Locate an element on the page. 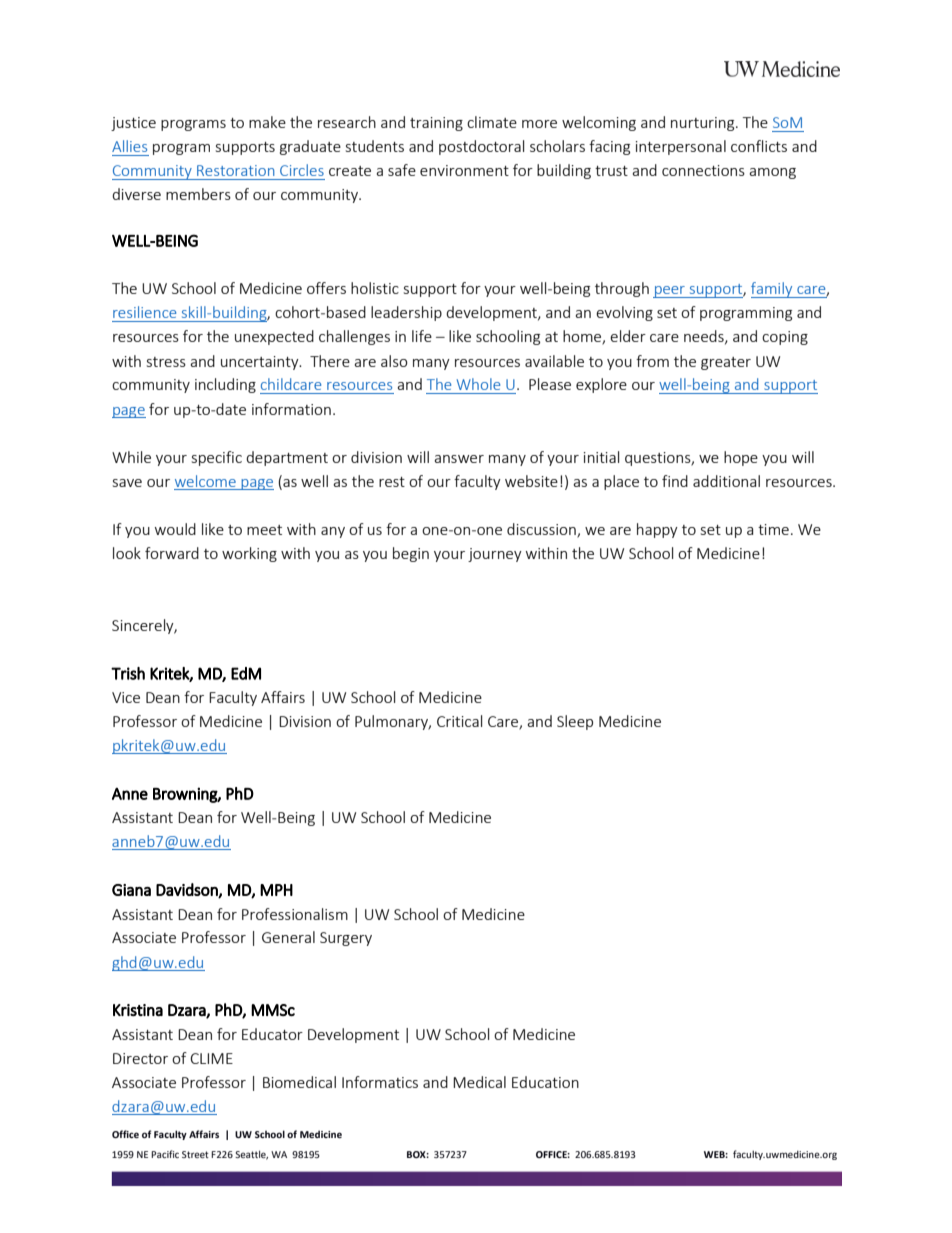  members is located at coordinates (198, 194).
